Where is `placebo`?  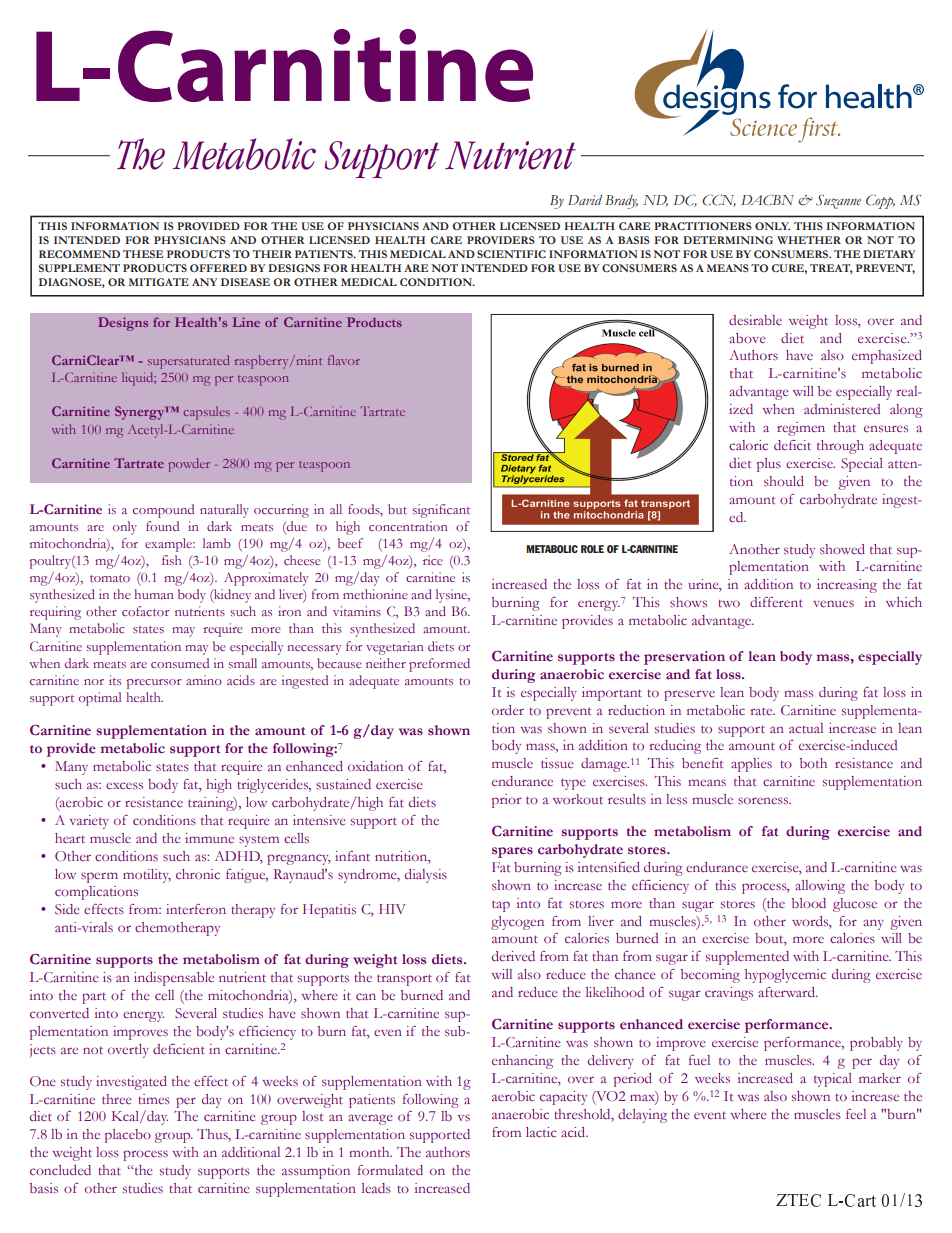
placebo is located at coordinates (128, 1136).
